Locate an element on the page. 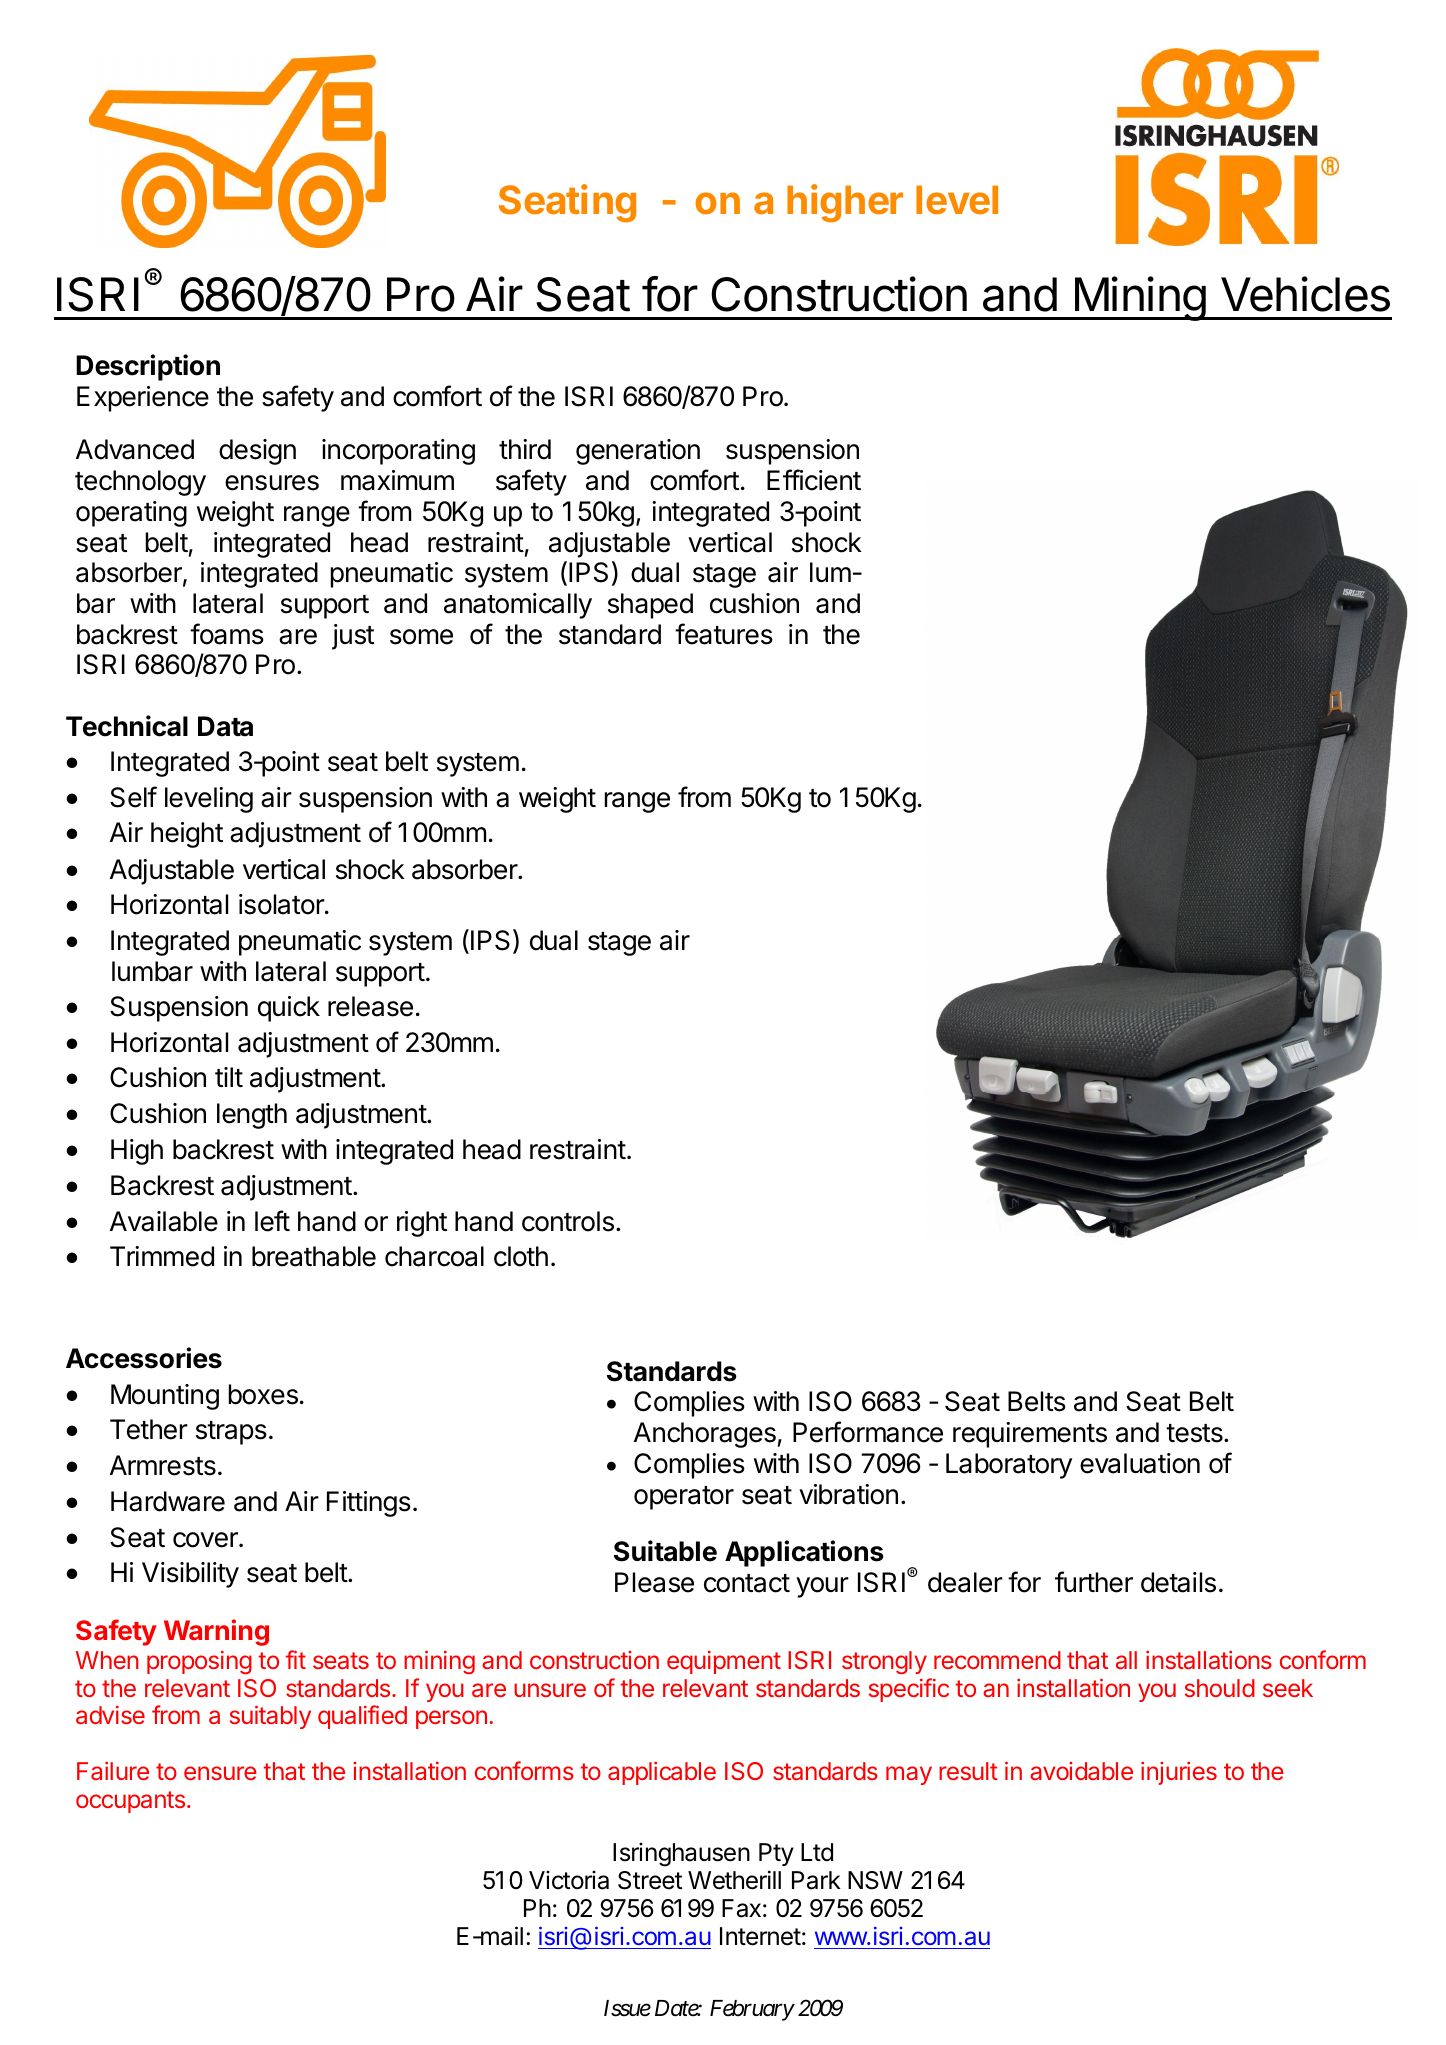 The width and height of the document is (1446, 2045). Description is located at coordinates (148, 367).
